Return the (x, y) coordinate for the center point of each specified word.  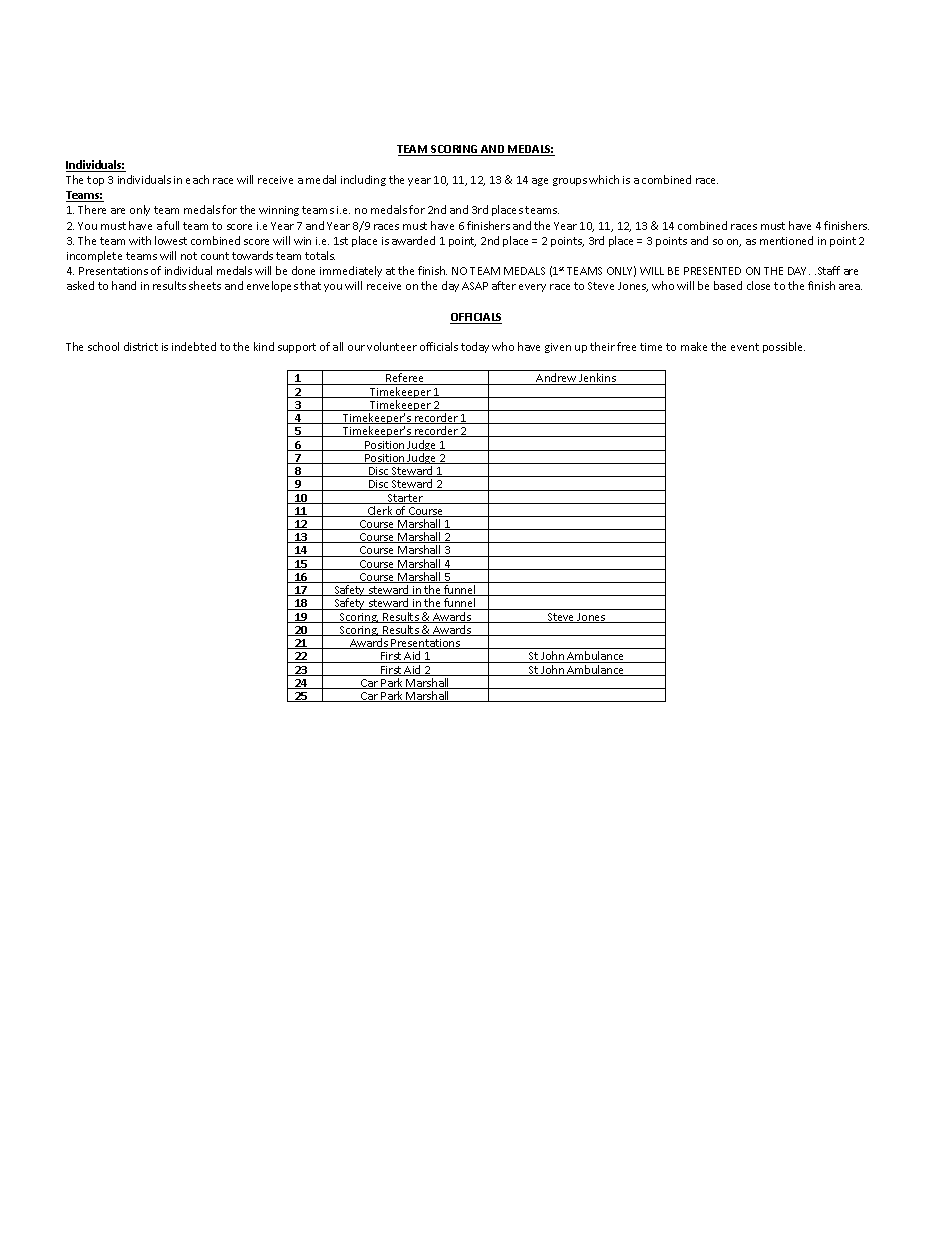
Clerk (380, 511)
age (540, 182)
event (745, 347)
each (197, 179)
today (475, 347)
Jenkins (597, 379)
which (604, 179)
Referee (405, 379)
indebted (194, 346)
